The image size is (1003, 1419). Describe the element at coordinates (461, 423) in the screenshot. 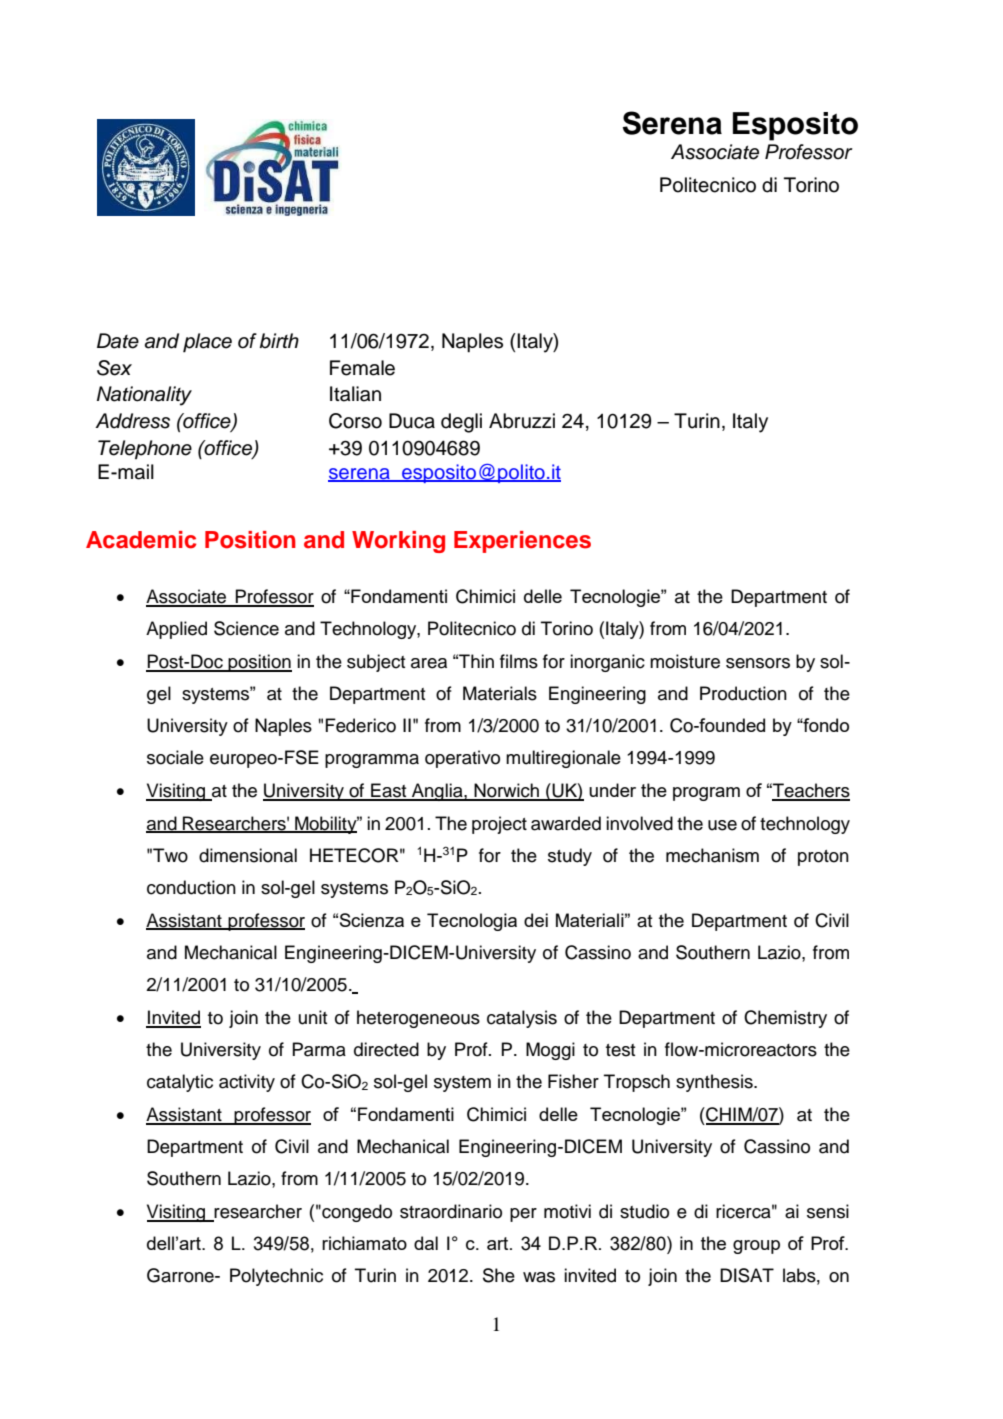

I see `degli` at that location.
